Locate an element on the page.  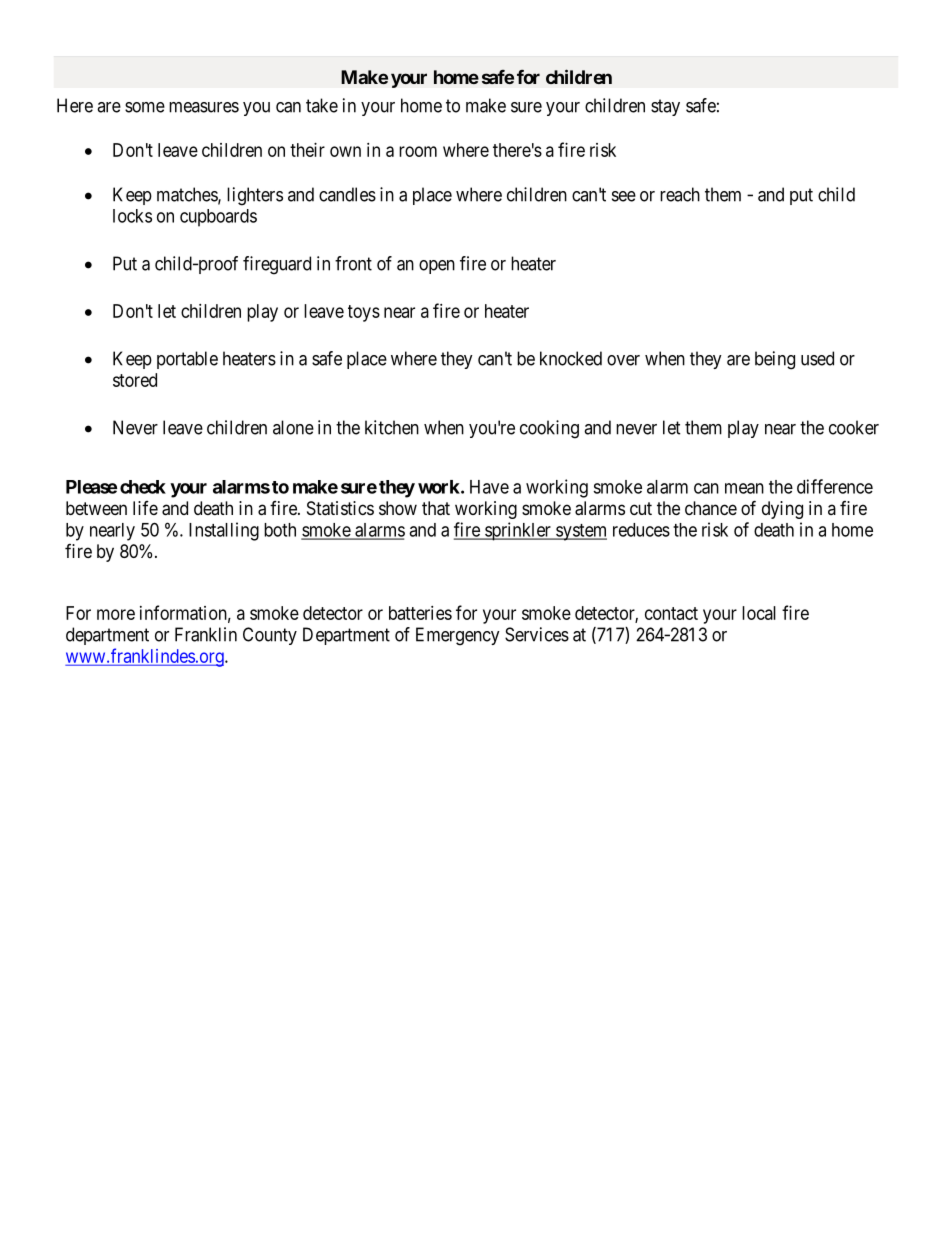
dying is located at coordinates (782, 510).
